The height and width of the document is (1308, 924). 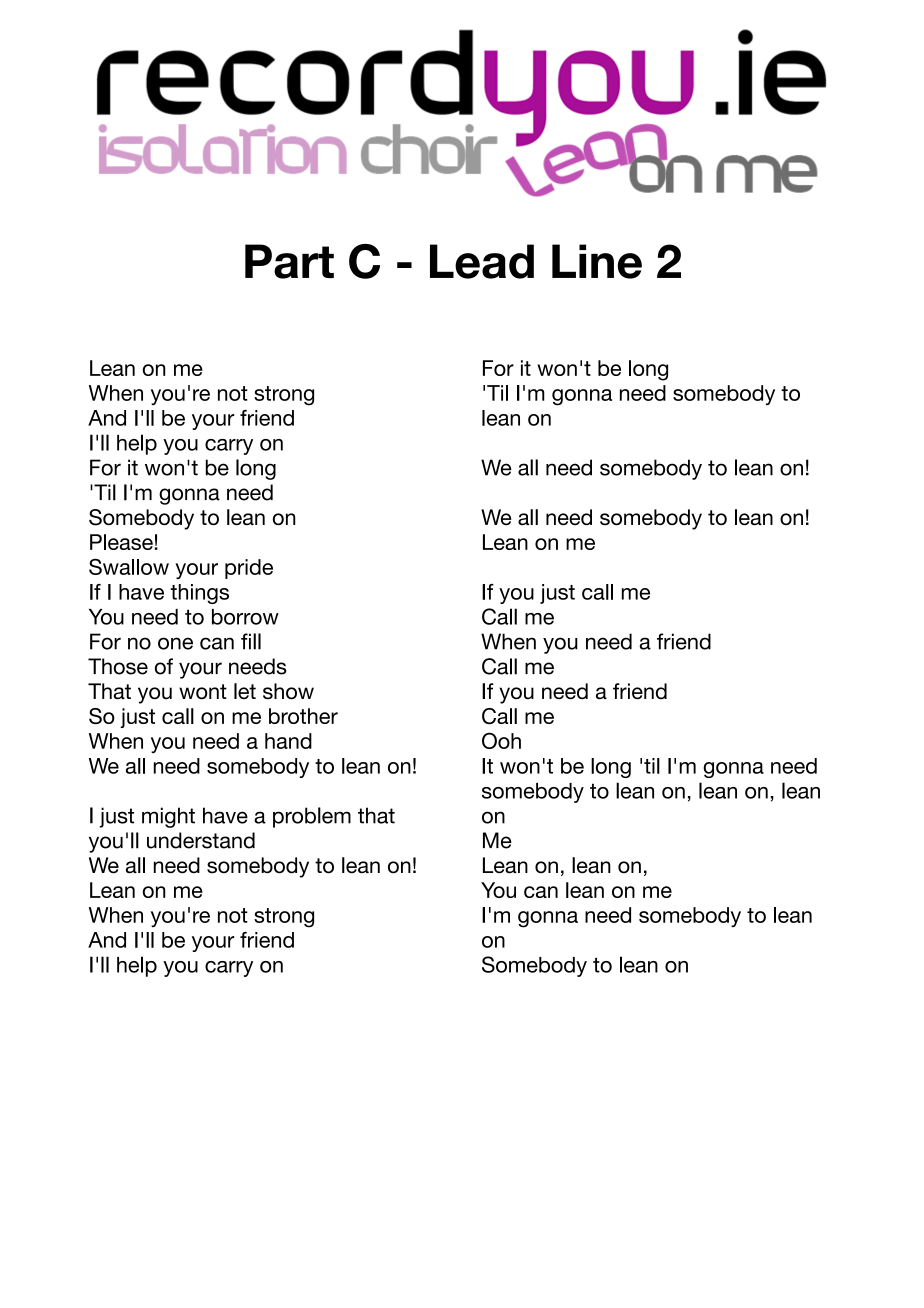 What do you see at coordinates (121, 542) in the document?
I see `Please` at bounding box center [121, 542].
